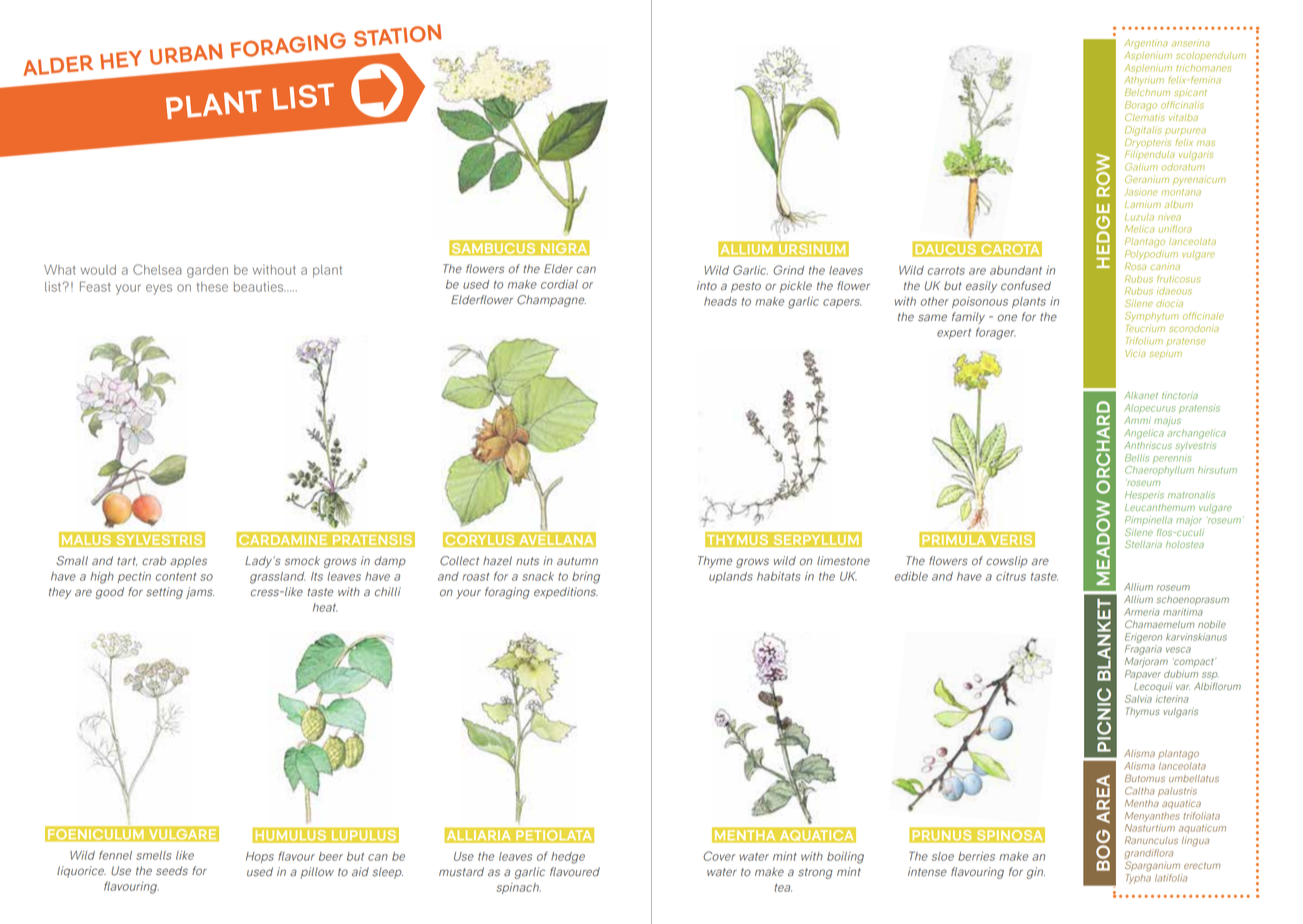 This screenshot has height=924, width=1303. I want to click on anserina, so click(1190, 43).
